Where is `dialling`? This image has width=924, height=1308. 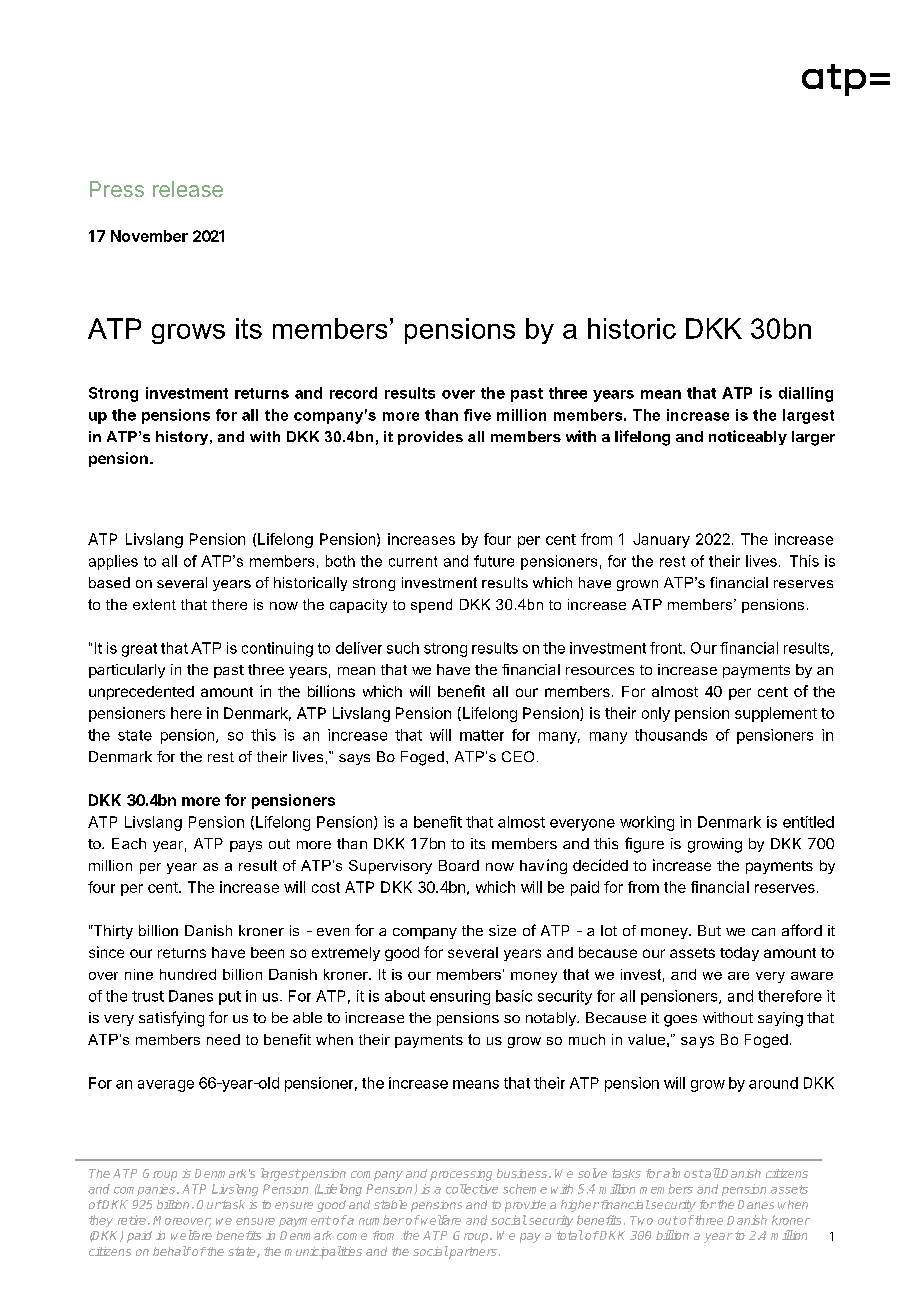 dialling is located at coordinates (806, 394).
